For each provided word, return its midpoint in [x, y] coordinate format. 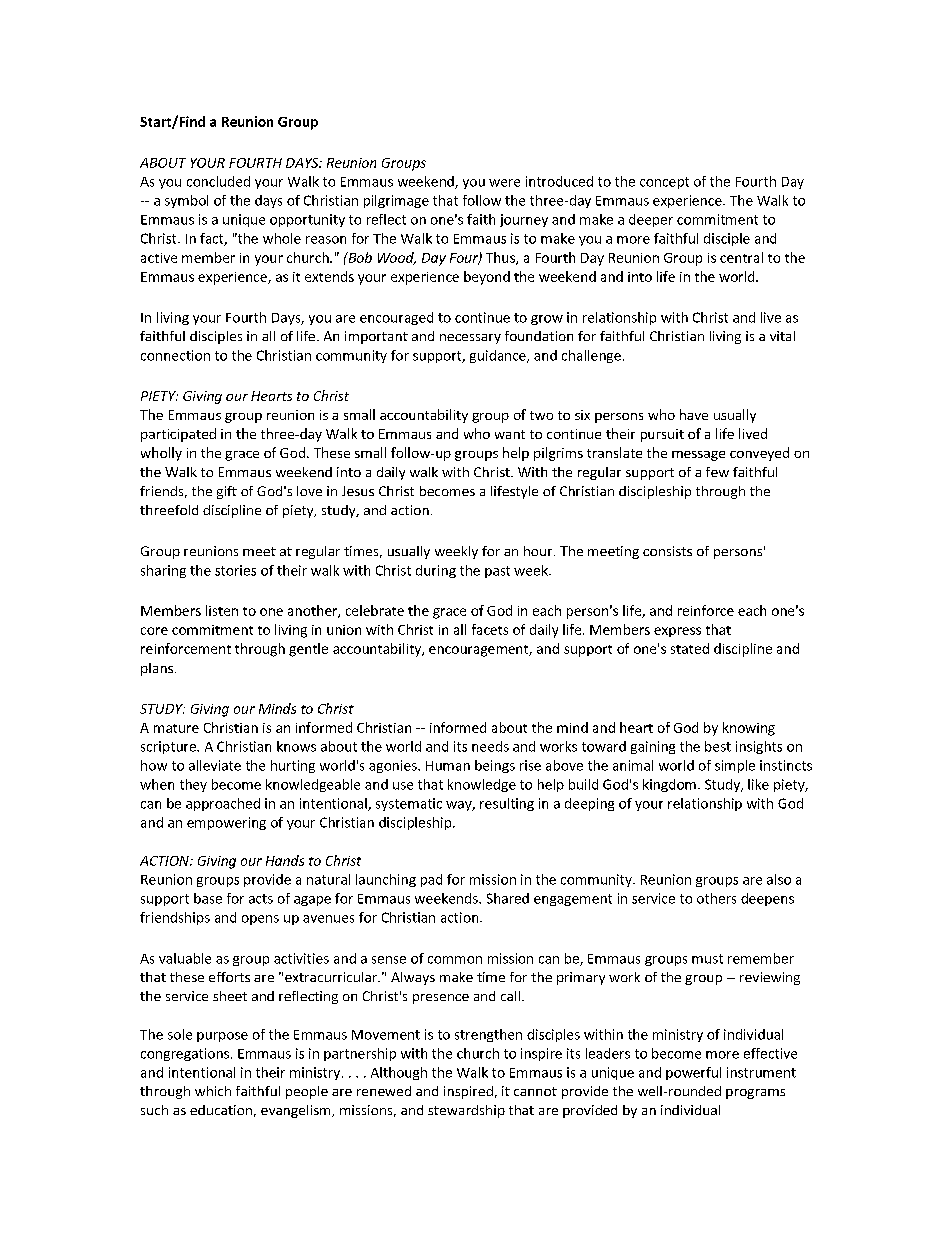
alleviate [215, 765]
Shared [508, 898]
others [716, 898]
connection [175, 355]
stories [235, 570]
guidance [499, 356]
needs [490, 746]
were [504, 183]
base [208, 898]
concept [664, 183]
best [718, 746]
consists [667, 551]
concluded [218, 181]
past [497, 572]
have [694, 414]
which [213, 1091]
